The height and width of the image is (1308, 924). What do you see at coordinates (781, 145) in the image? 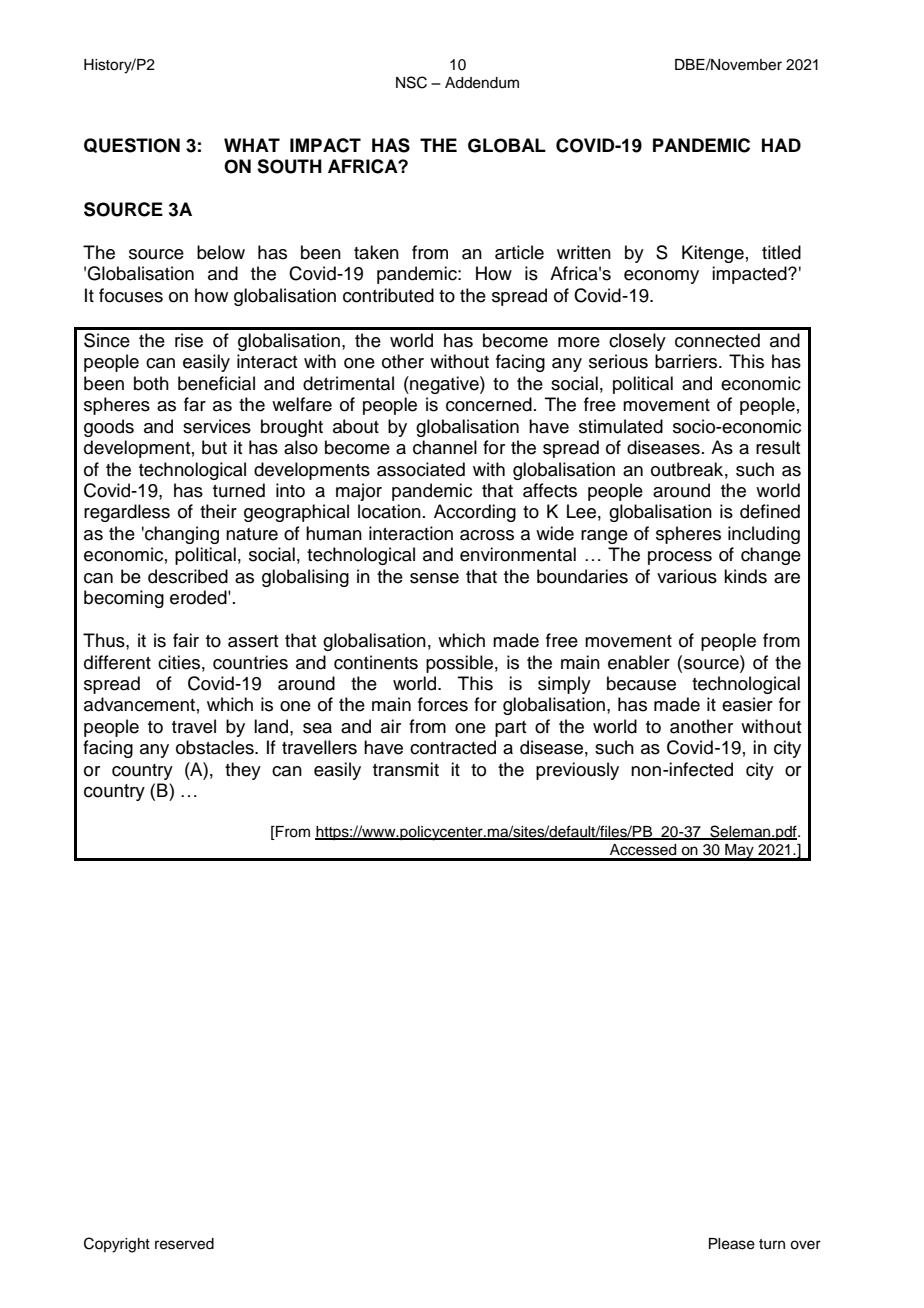
I see `HAD` at bounding box center [781, 145].
